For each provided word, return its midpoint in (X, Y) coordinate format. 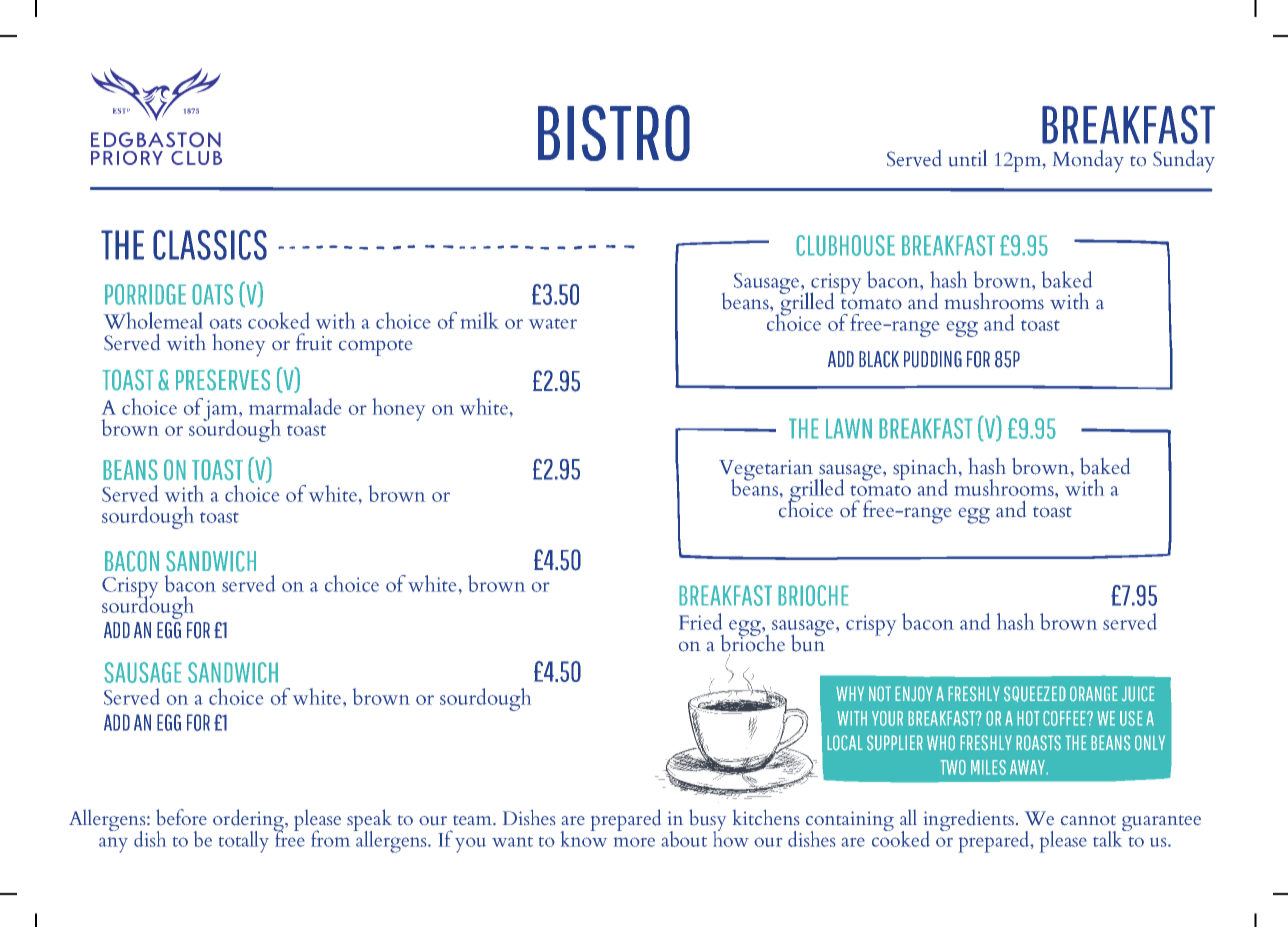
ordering (249, 821)
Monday (1088, 161)
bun (808, 642)
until (968, 158)
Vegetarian (767, 471)
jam (221, 411)
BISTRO (614, 133)
